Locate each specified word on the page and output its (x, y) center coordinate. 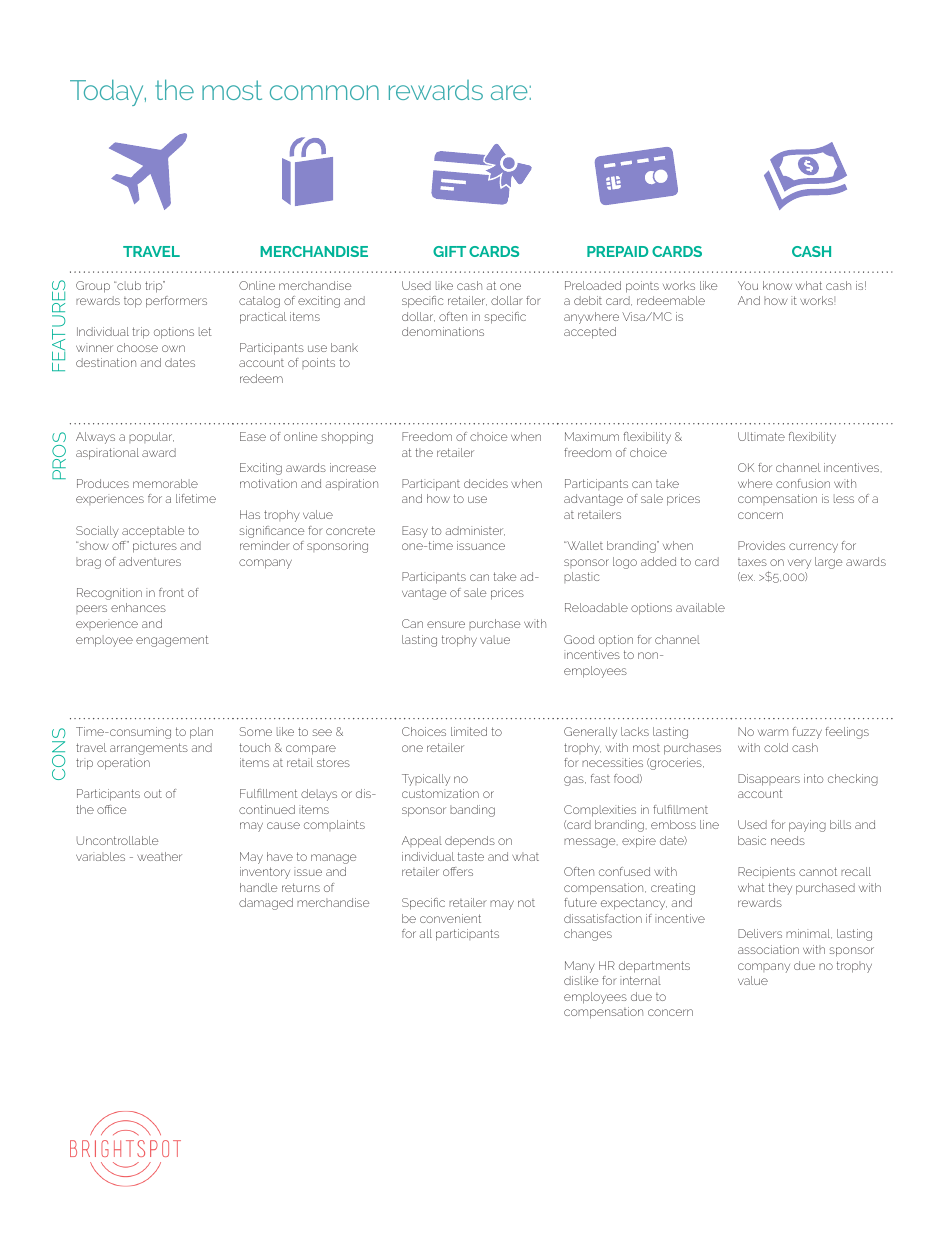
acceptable (153, 532)
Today (108, 92)
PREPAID (618, 251)
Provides (761, 545)
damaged (266, 904)
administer (475, 531)
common (324, 92)
